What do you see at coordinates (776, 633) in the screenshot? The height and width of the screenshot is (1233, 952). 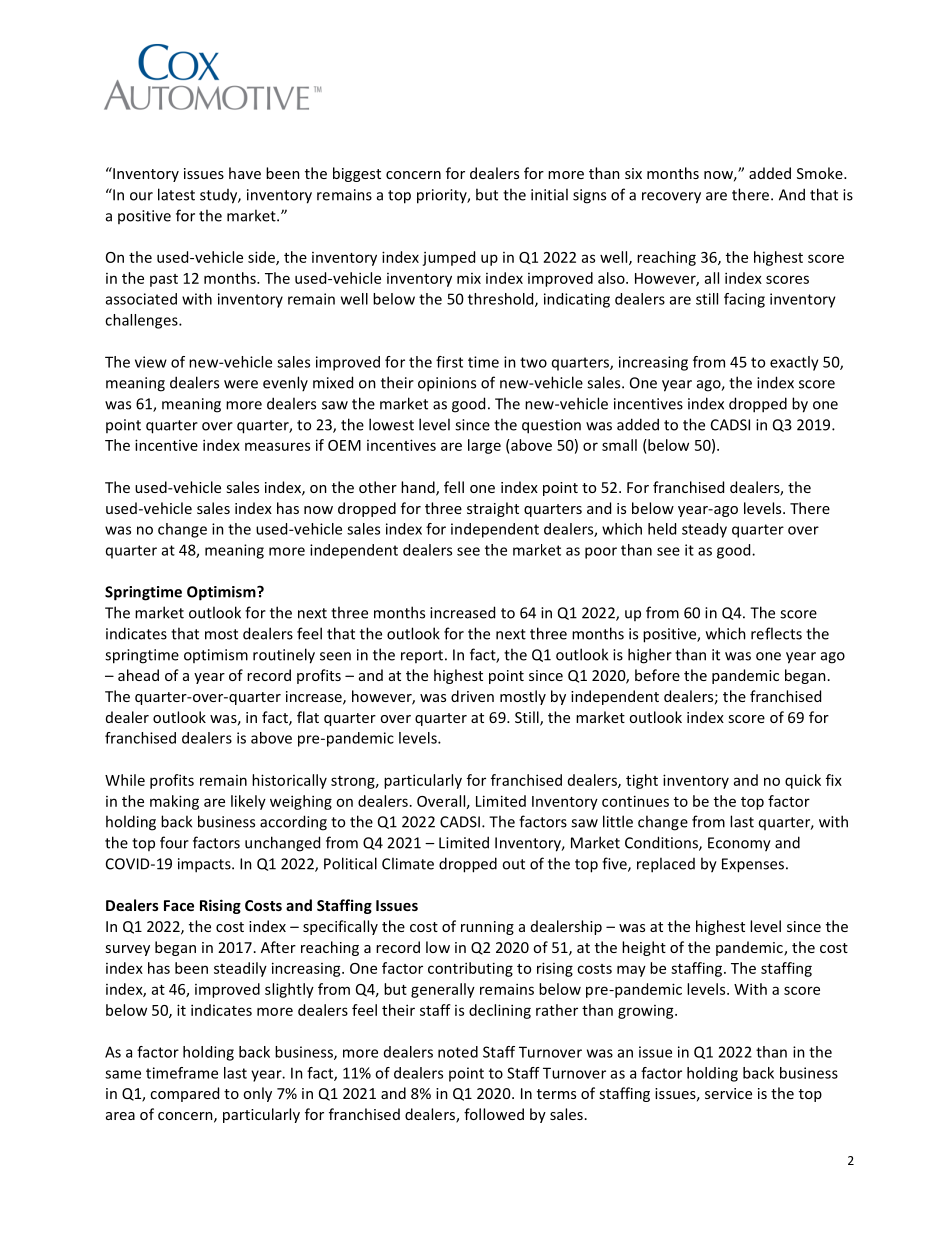 I see `reflects` at bounding box center [776, 633].
